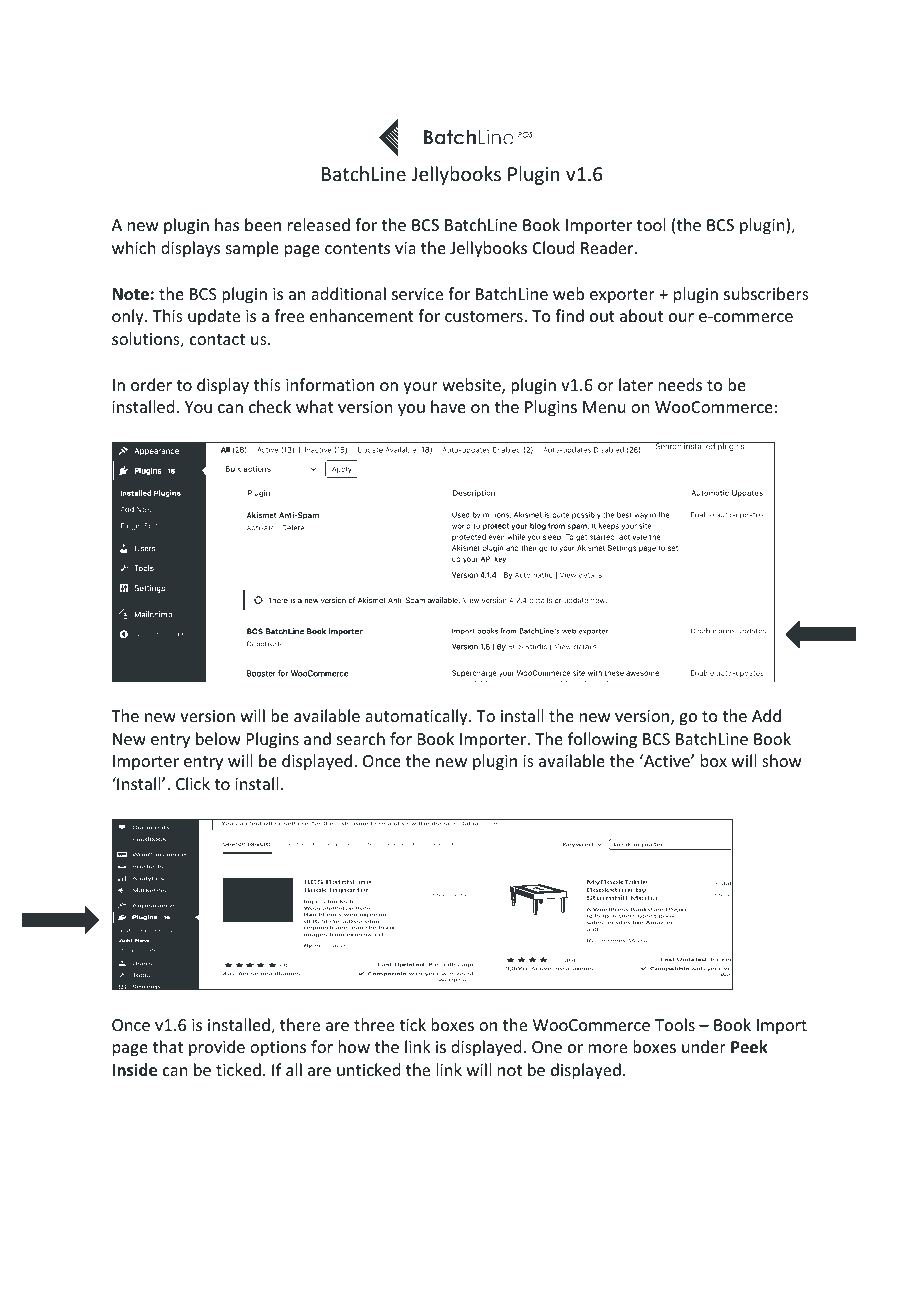  I want to click on following, so click(602, 740).
